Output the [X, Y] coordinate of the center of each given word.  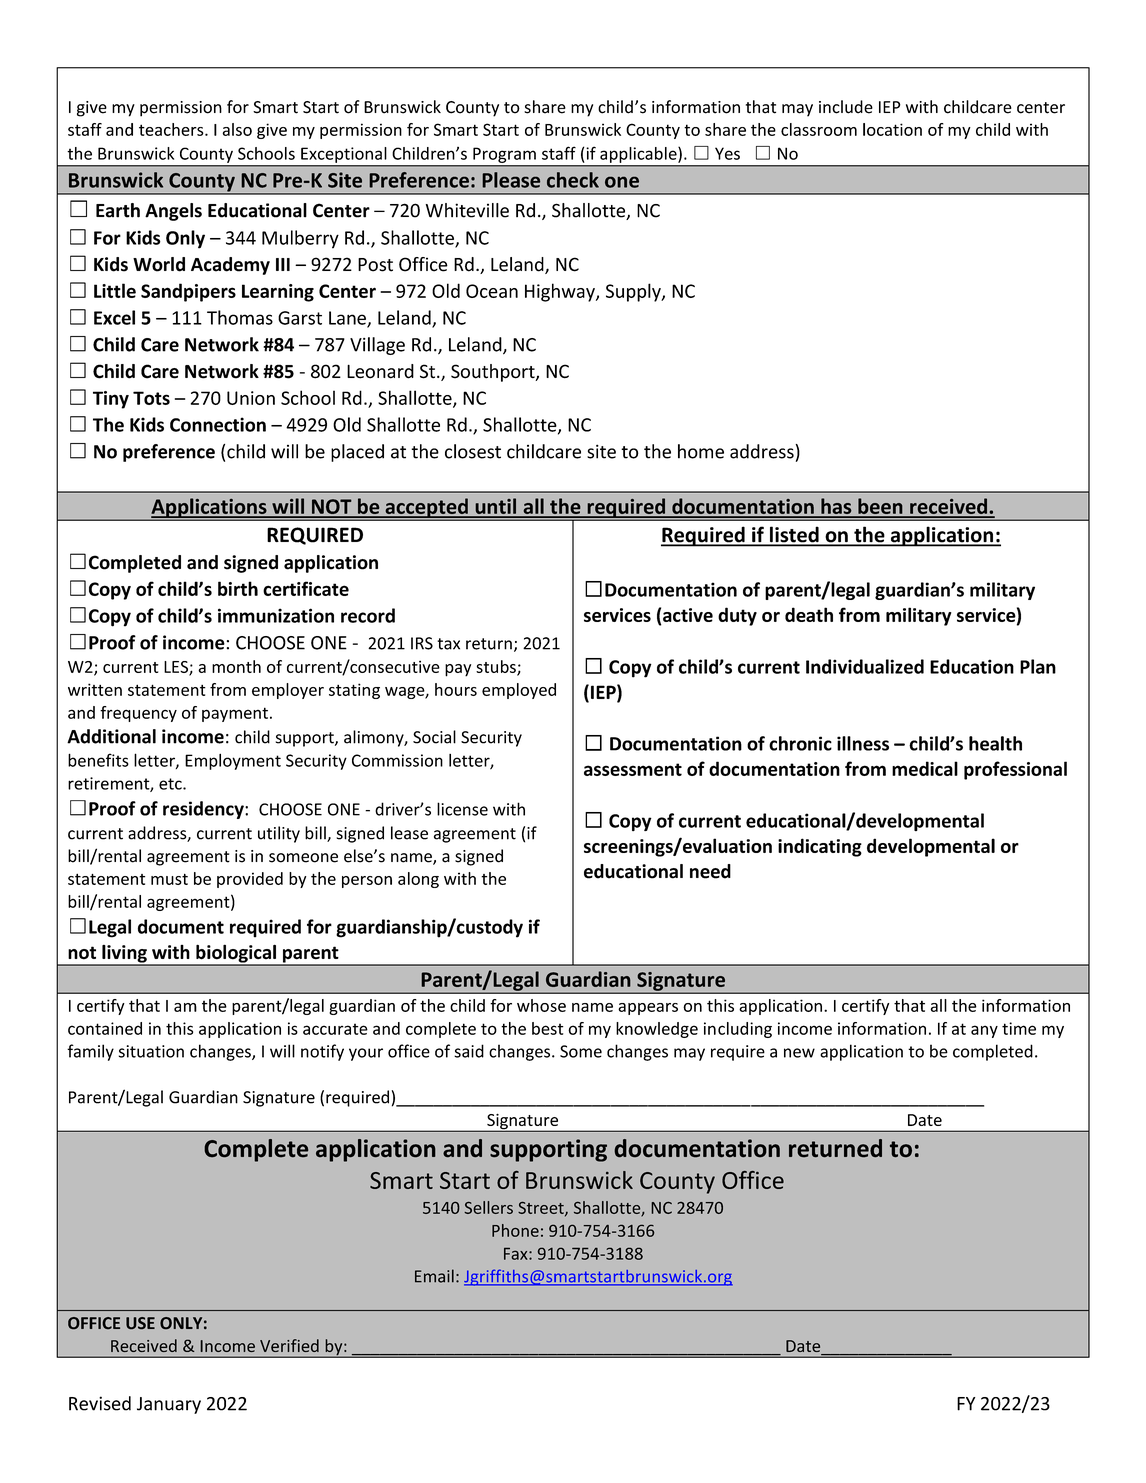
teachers [172, 129]
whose [541, 1005]
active [688, 615]
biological [236, 955]
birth [238, 588]
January [169, 1405]
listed [794, 536]
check [573, 180]
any [984, 1031]
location [892, 129]
